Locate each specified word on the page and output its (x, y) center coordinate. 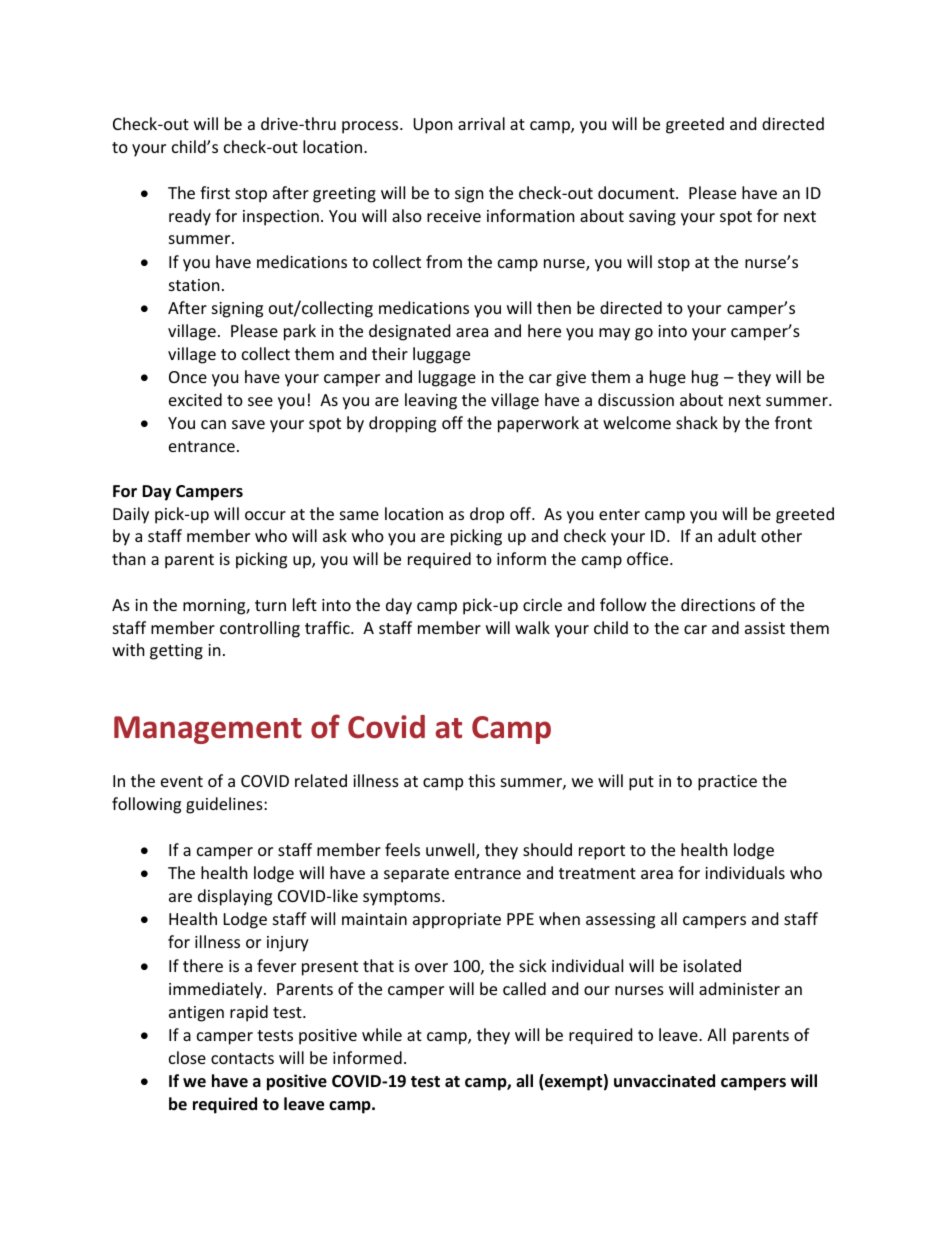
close (187, 1057)
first (215, 192)
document (637, 192)
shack (697, 422)
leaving (431, 401)
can (213, 424)
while (382, 1034)
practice (727, 783)
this (481, 780)
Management (208, 730)
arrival (481, 123)
